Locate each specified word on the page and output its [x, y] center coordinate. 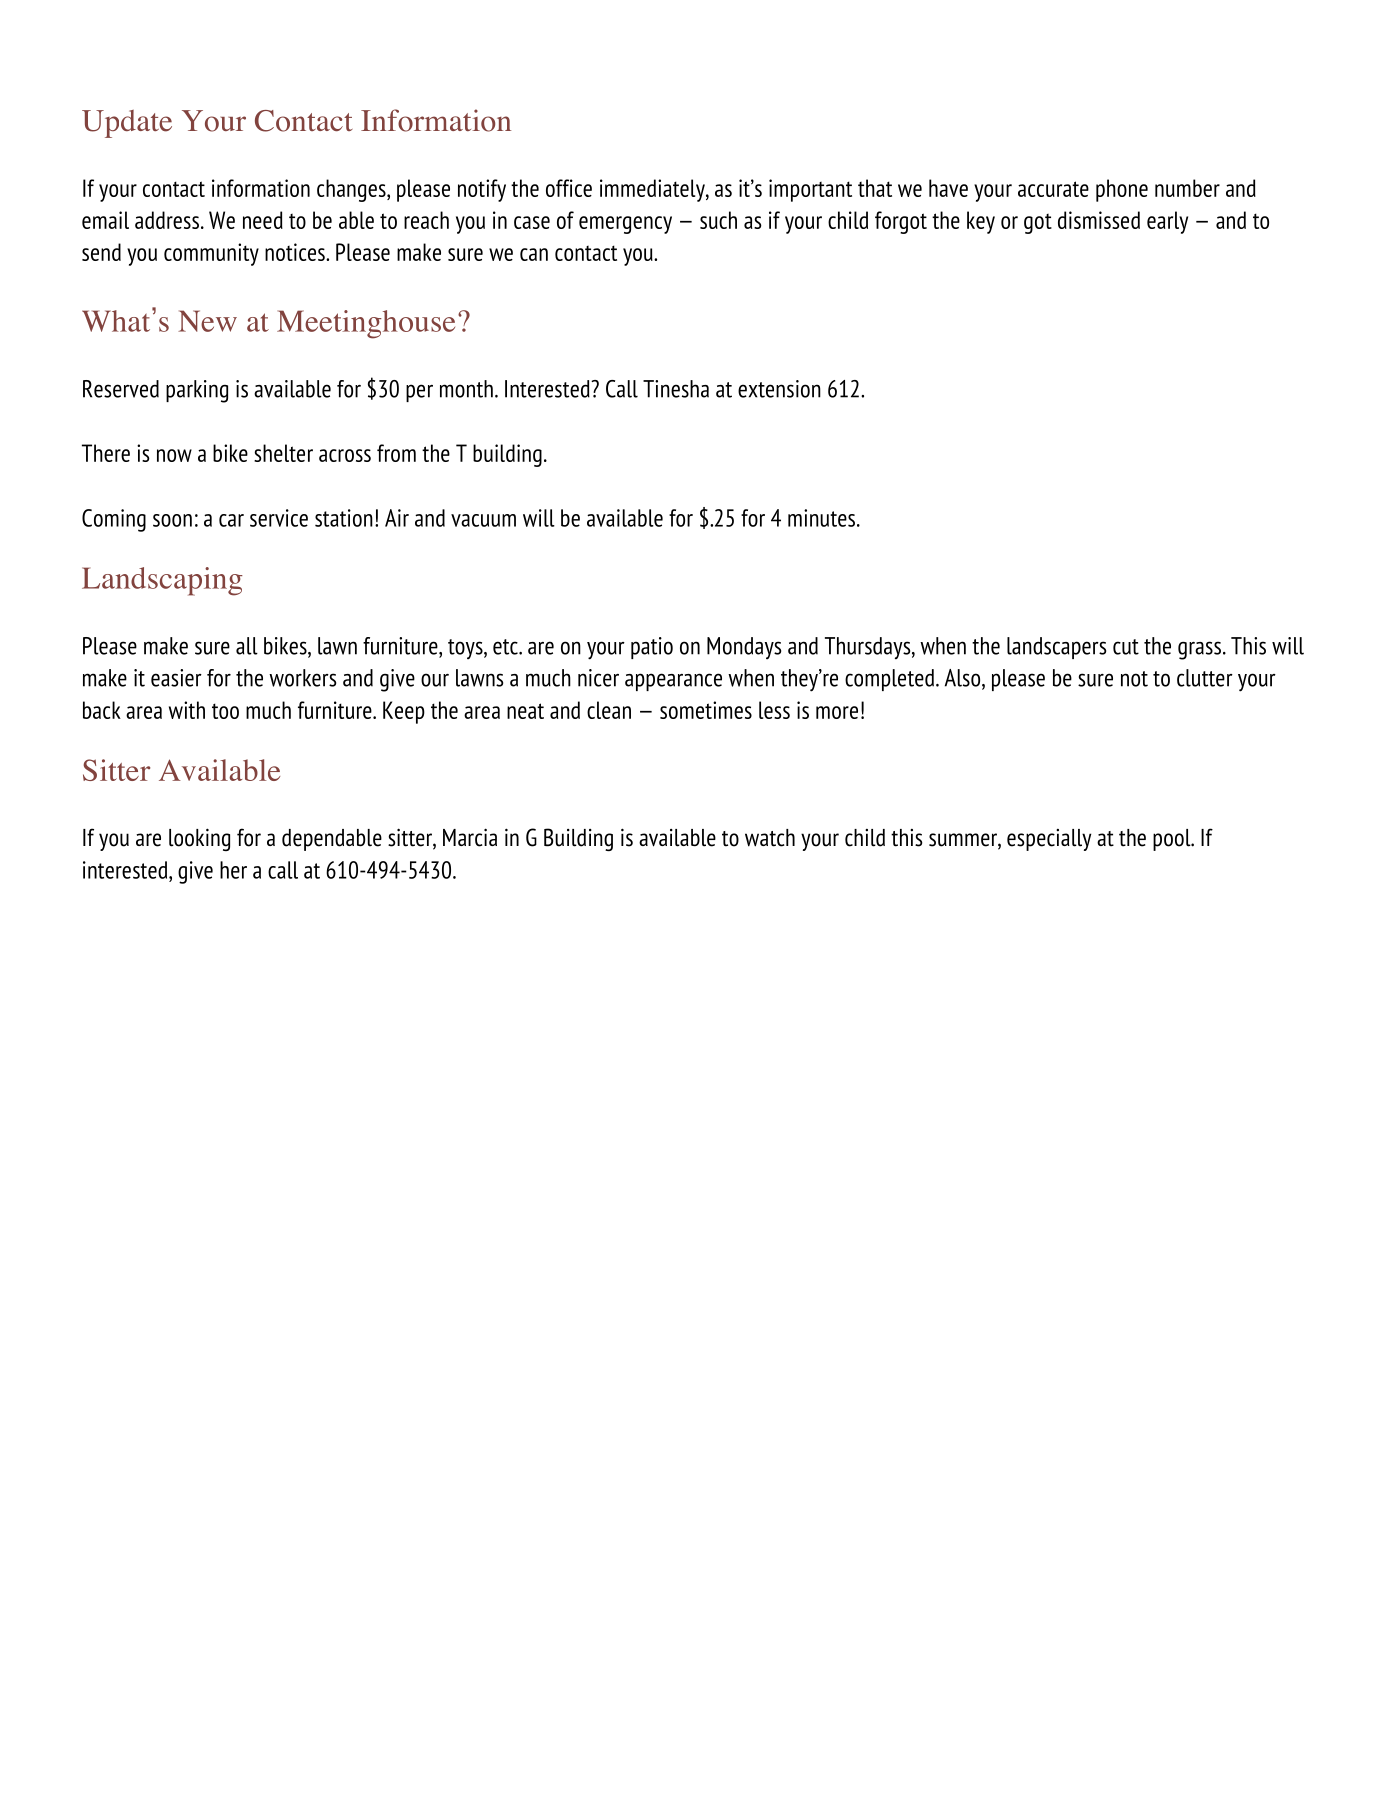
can [534, 254]
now [174, 455]
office [569, 188]
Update [127, 124]
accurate [1053, 189]
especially [1049, 840]
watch [770, 838]
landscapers [1056, 648]
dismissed [1099, 220]
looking [199, 839]
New [207, 321]
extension [779, 389]
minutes [821, 518]
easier [176, 678]
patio [652, 648]
